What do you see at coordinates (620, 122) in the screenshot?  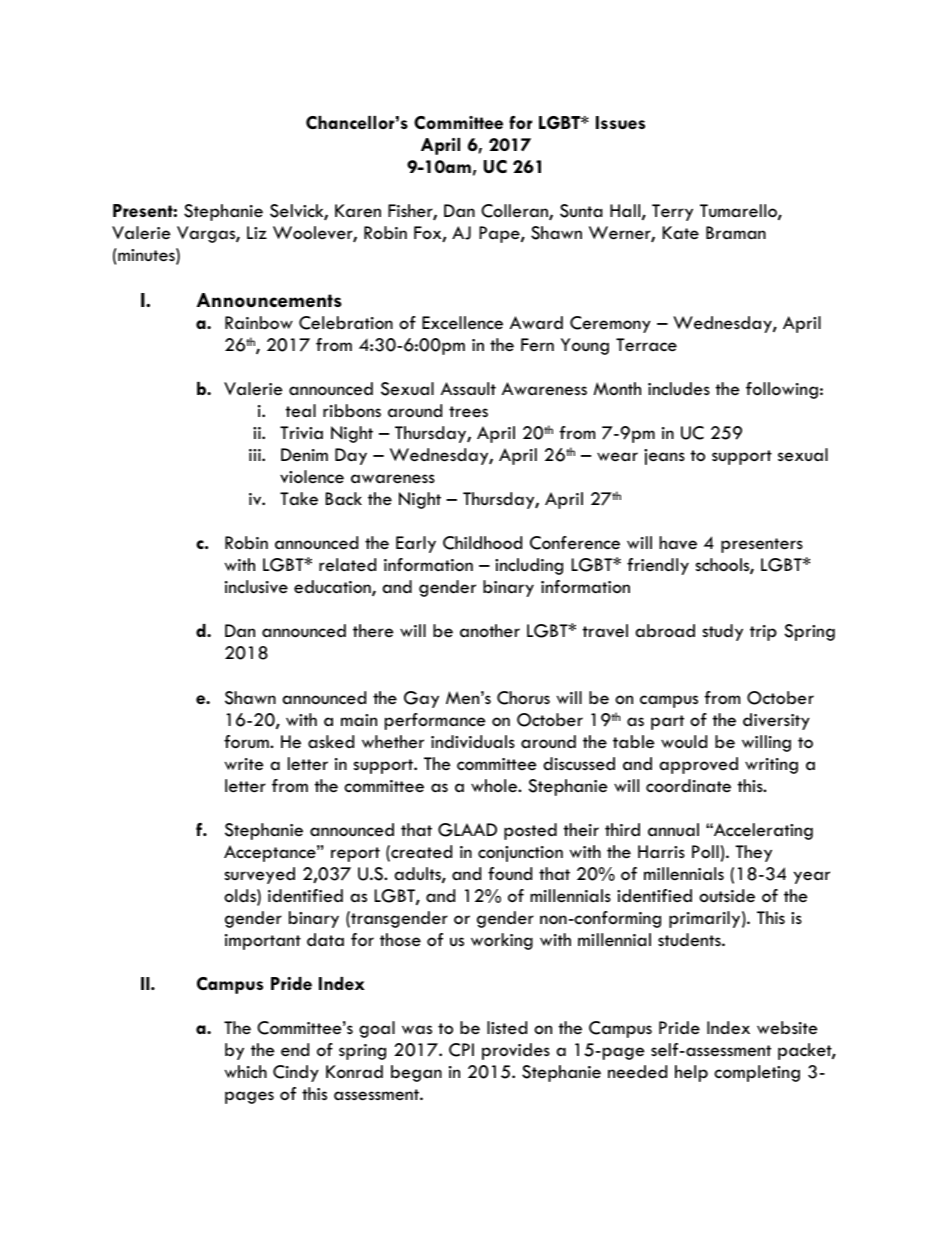 I see `Issues` at bounding box center [620, 122].
